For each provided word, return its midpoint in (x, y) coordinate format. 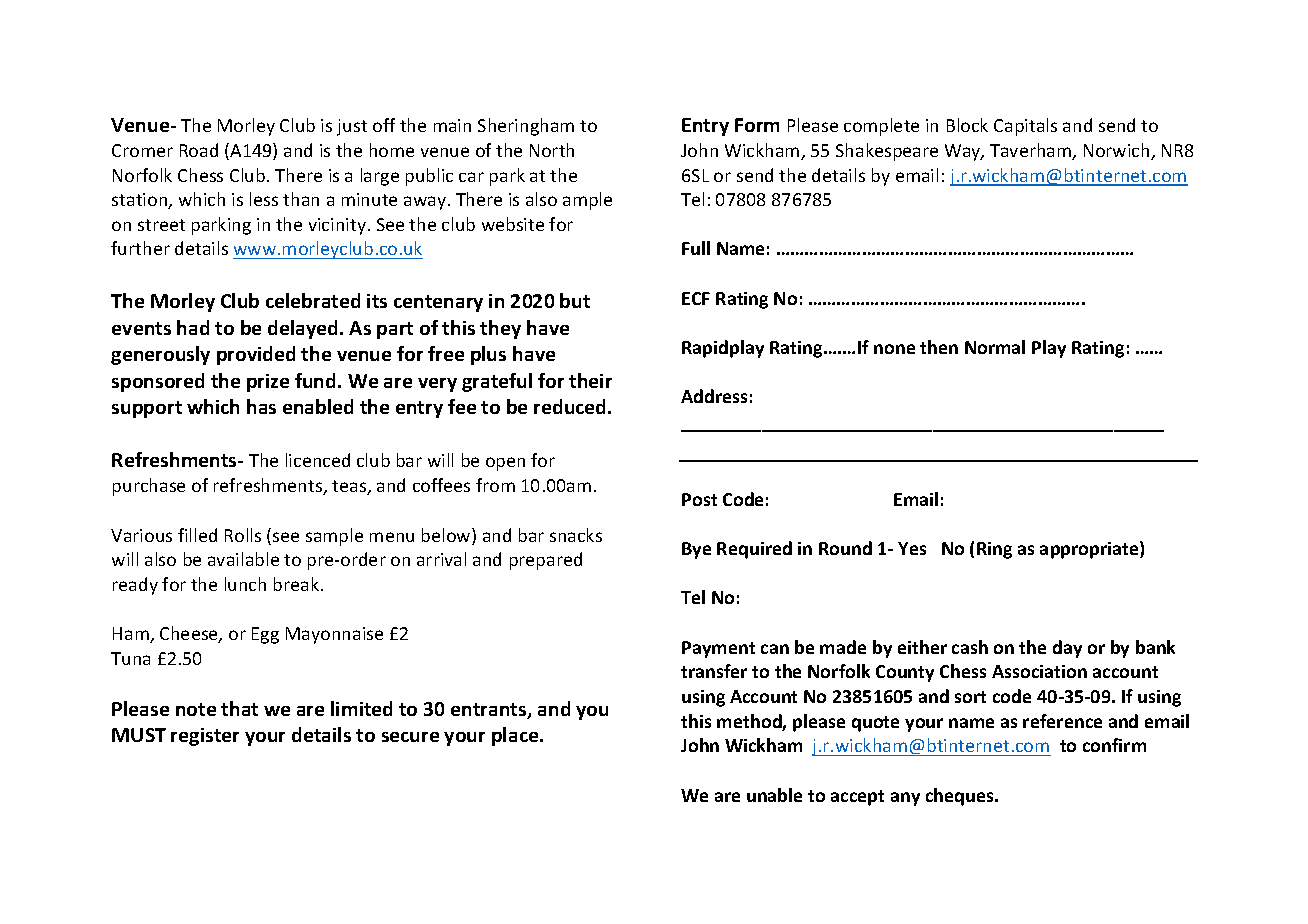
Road (199, 150)
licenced (318, 460)
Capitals (1025, 127)
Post (699, 499)
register (205, 737)
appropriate (1090, 550)
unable (774, 795)
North (552, 150)
